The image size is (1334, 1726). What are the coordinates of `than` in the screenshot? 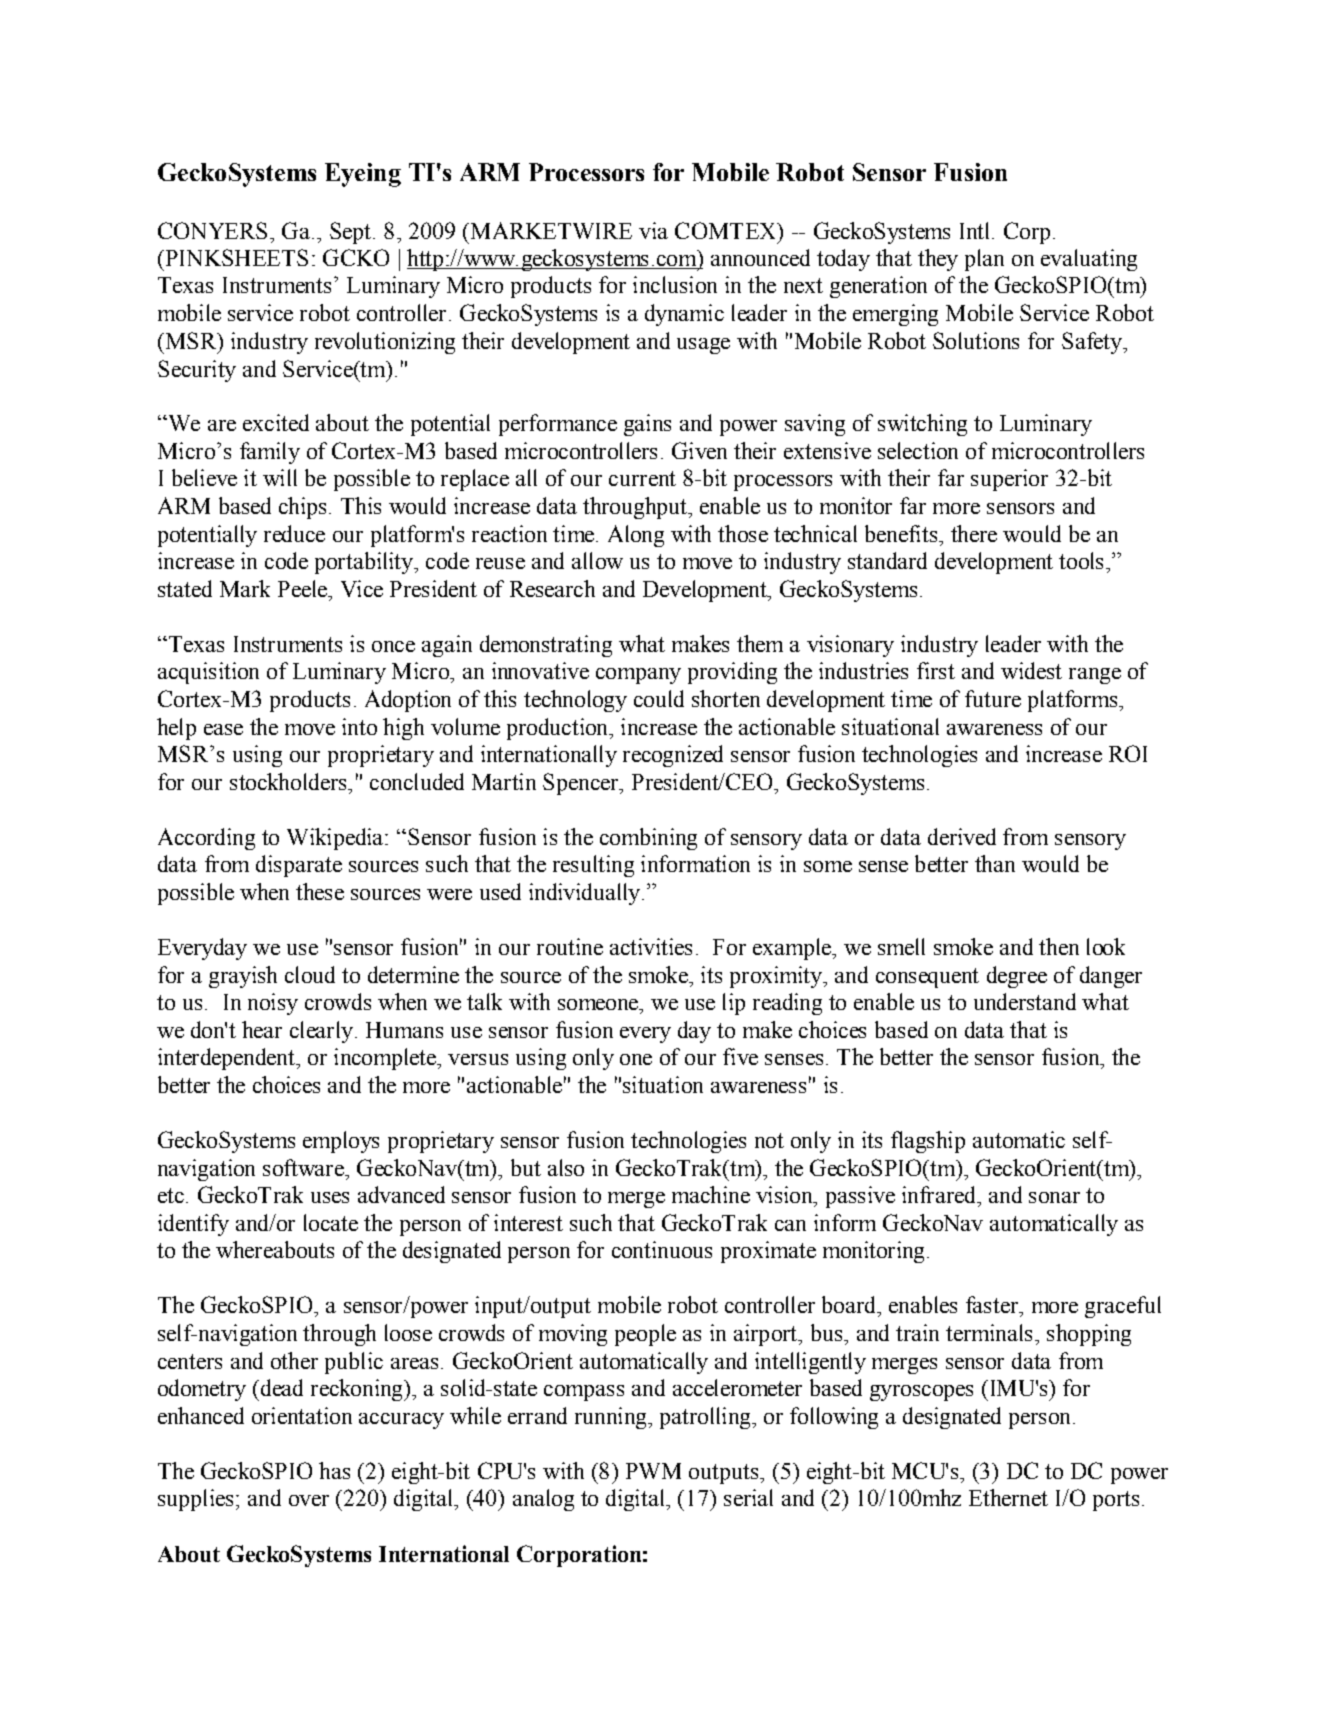 It's located at (995, 863).
